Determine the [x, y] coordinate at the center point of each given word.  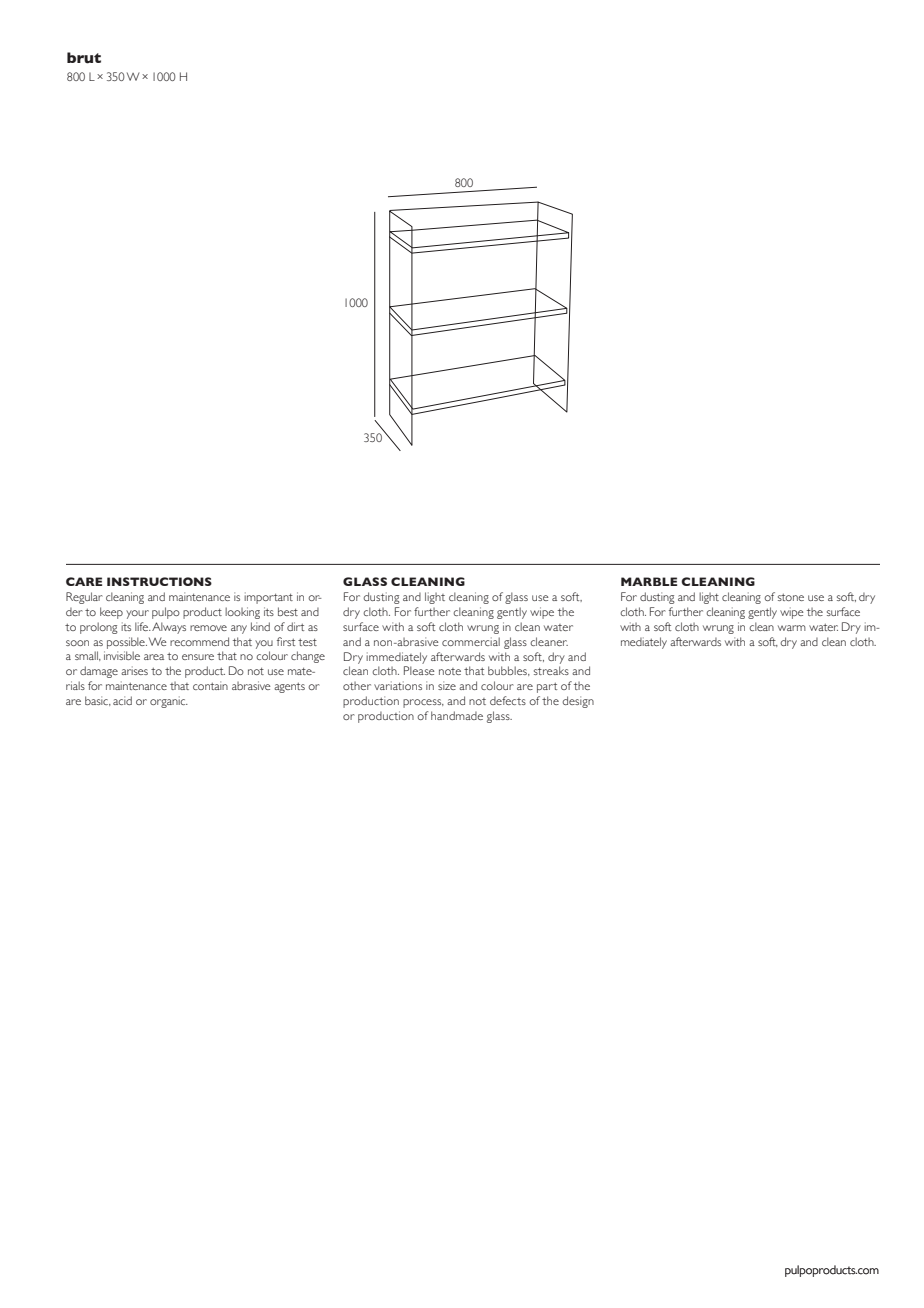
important [268, 598]
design [578, 702]
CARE [84, 581]
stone [791, 597]
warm [792, 628]
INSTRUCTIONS [159, 581]
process [423, 703]
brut [84, 58]
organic [169, 702]
